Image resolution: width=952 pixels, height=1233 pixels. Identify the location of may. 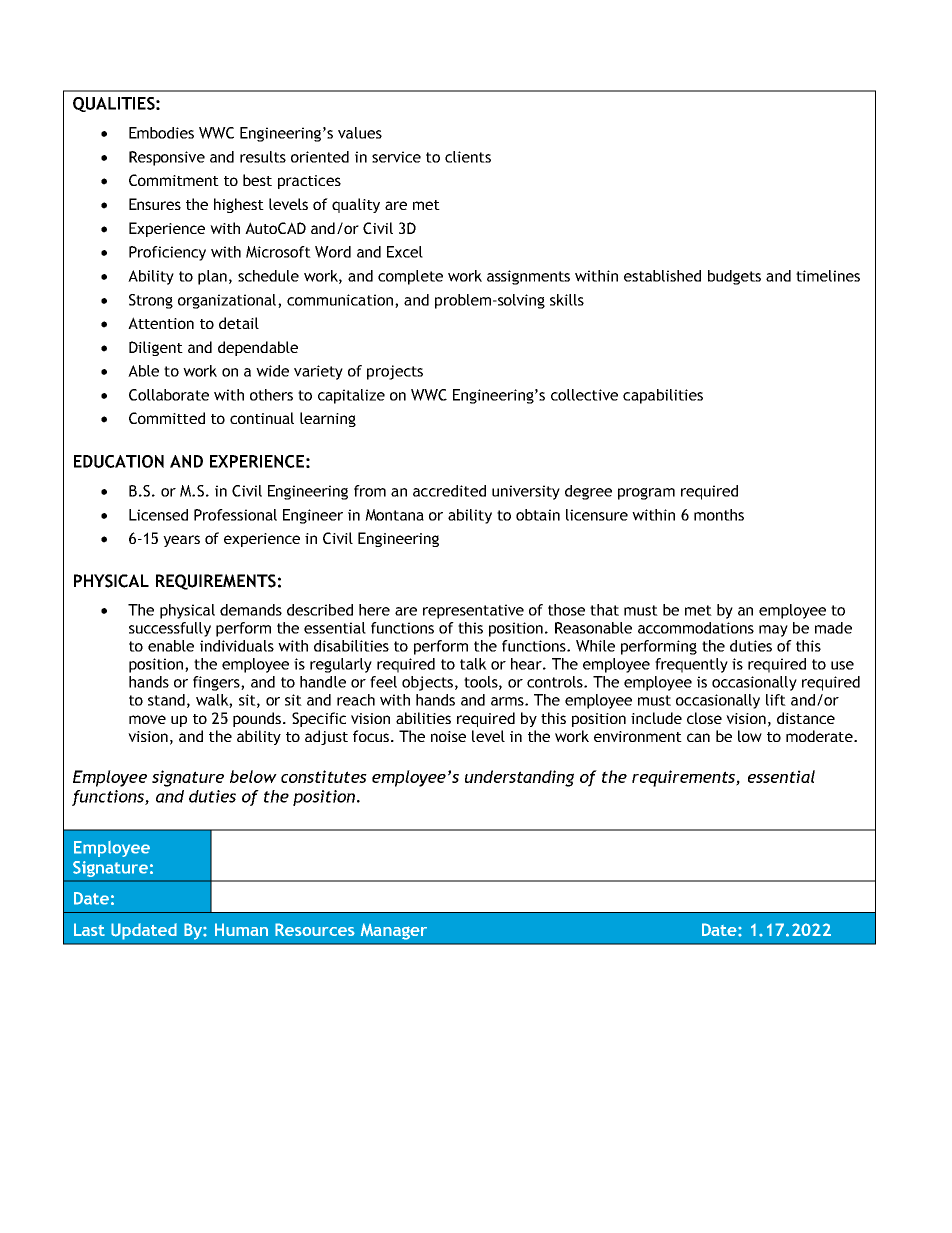
(773, 631).
